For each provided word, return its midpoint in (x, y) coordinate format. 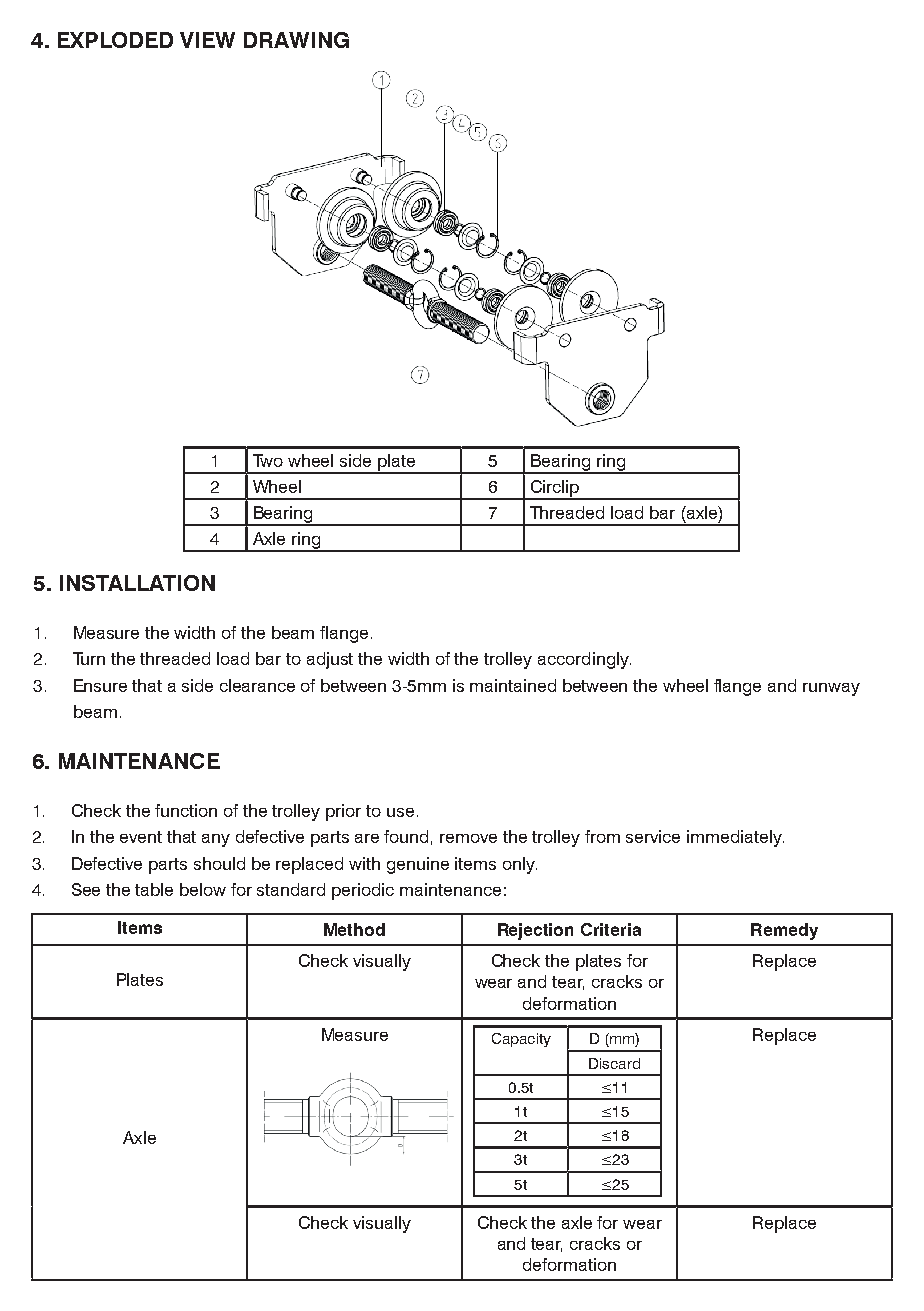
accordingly (584, 660)
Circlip (555, 489)
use (400, 812)
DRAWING (296, 40)
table (154, 889)
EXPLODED (115, 40)
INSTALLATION (137, 583)
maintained (513, 685)
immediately (735, 838)
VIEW (207, 40)
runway (831, 689)
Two (268, 460)
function (186, 810)
